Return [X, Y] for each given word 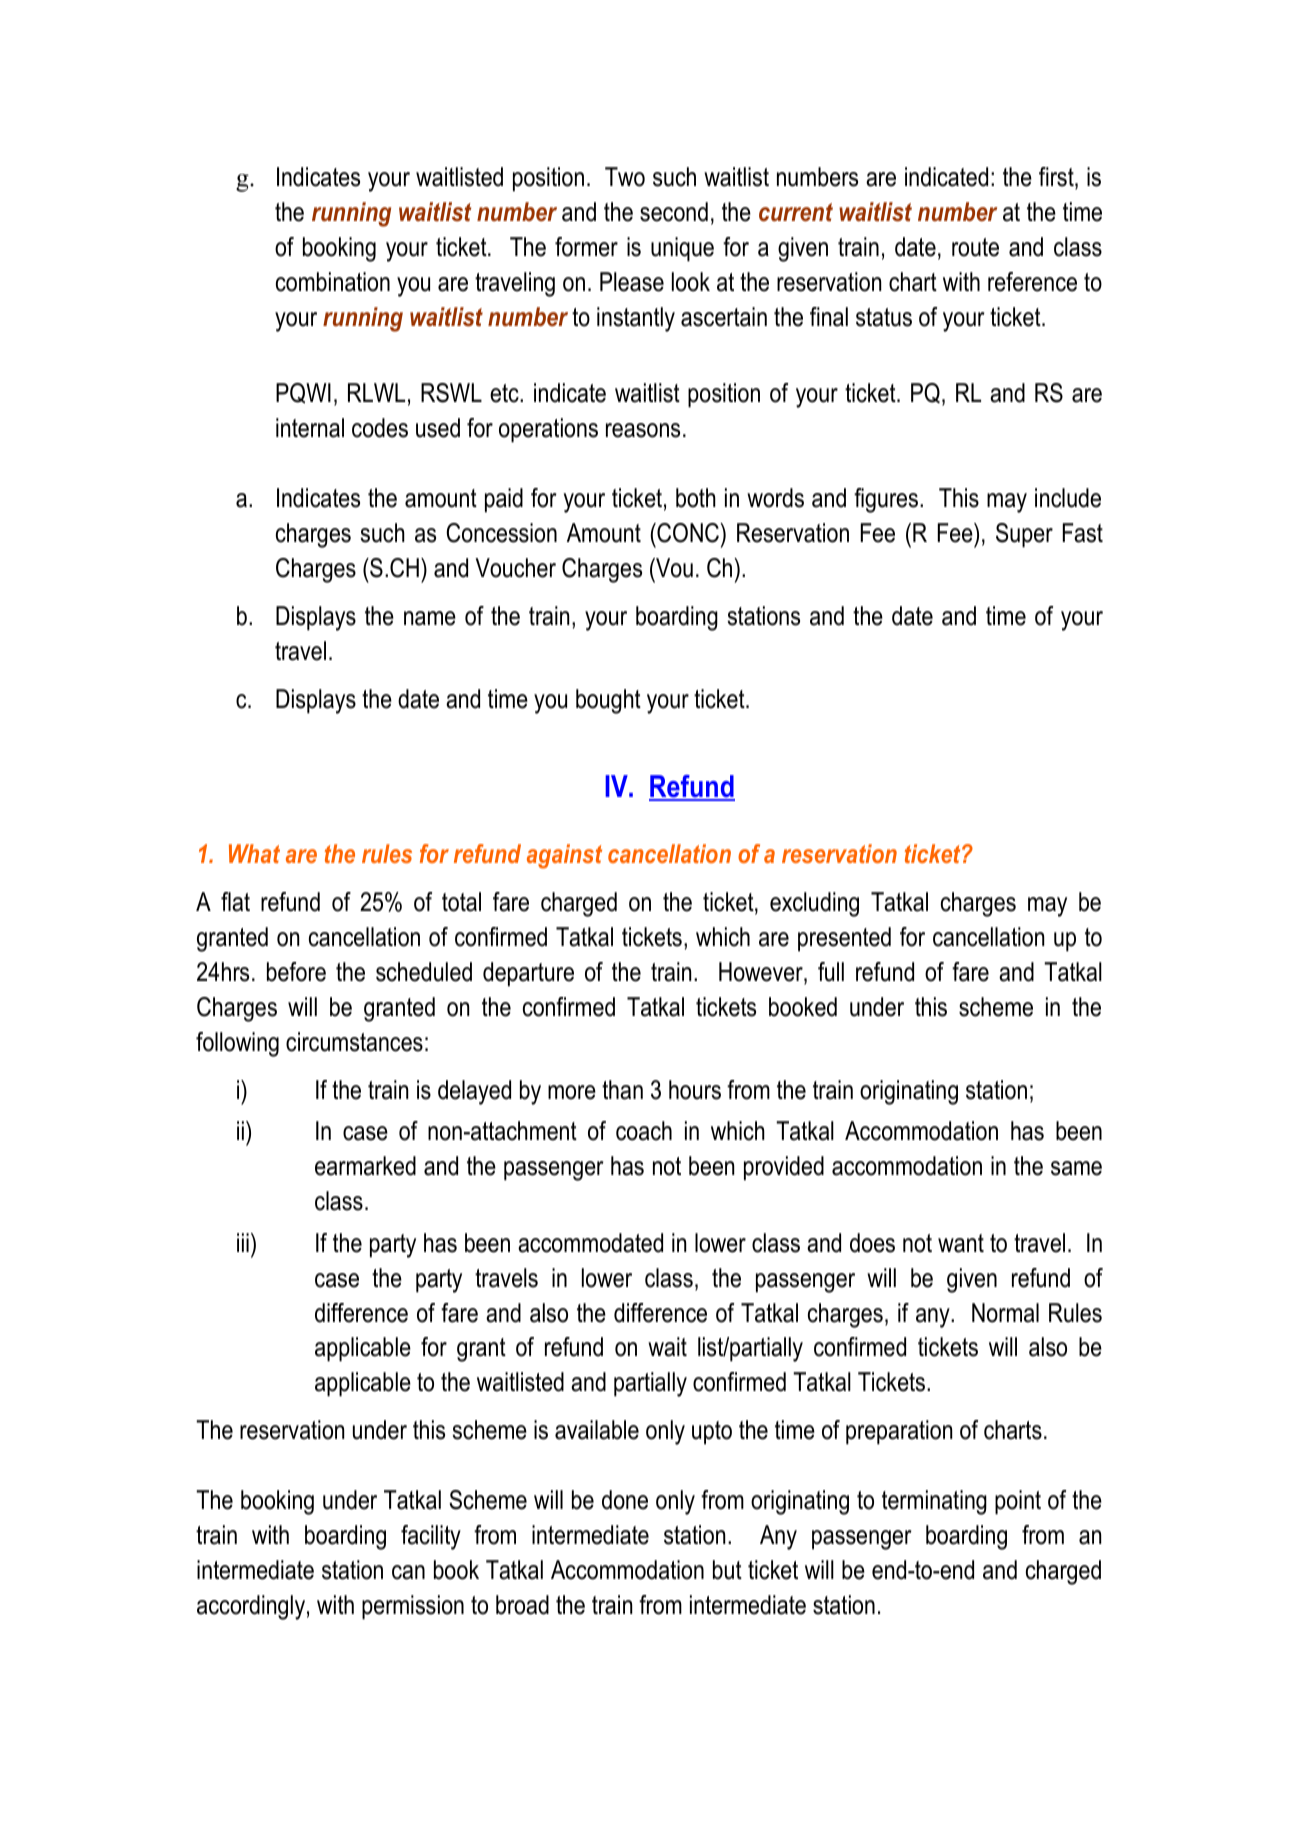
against [564, 856]
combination [333, 282]
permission [413, 1607]
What [254, 853]
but [727, 1570]
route [975, 247]
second [674, 212]
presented [844, 939]
